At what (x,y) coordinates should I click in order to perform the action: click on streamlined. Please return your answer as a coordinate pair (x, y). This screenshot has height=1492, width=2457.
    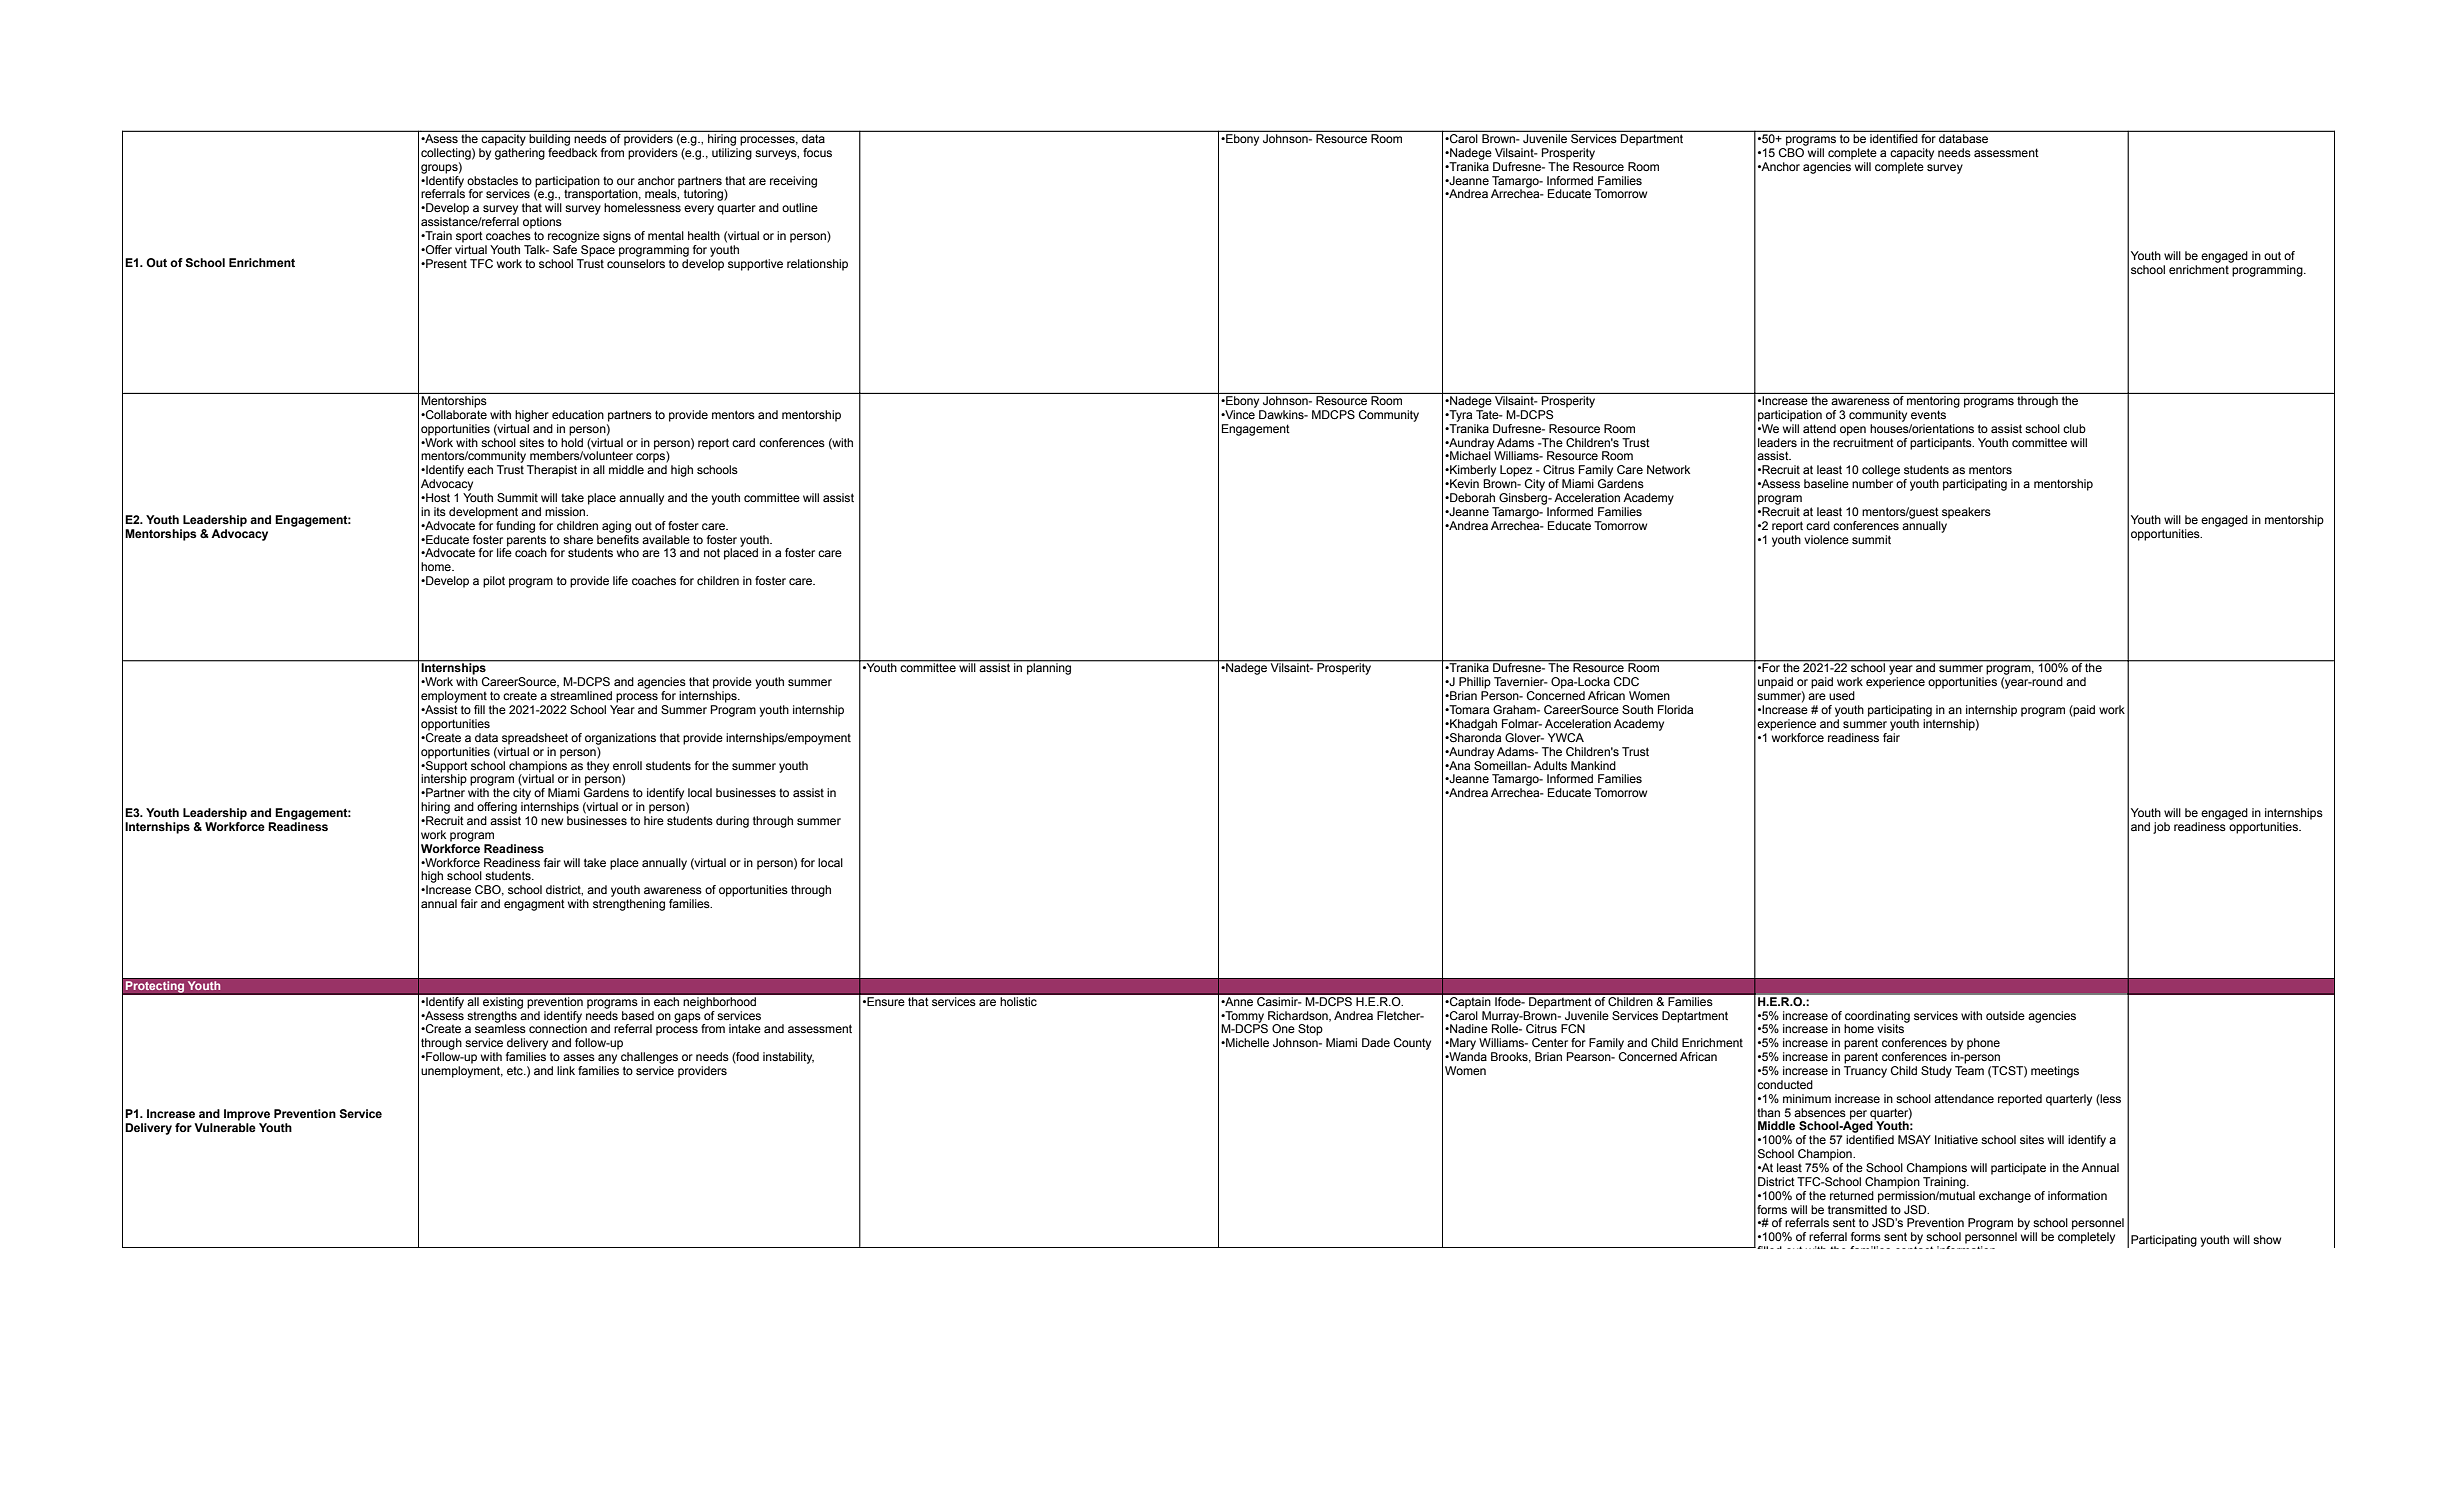
    Looking at the image, I should click on (581, 695).
